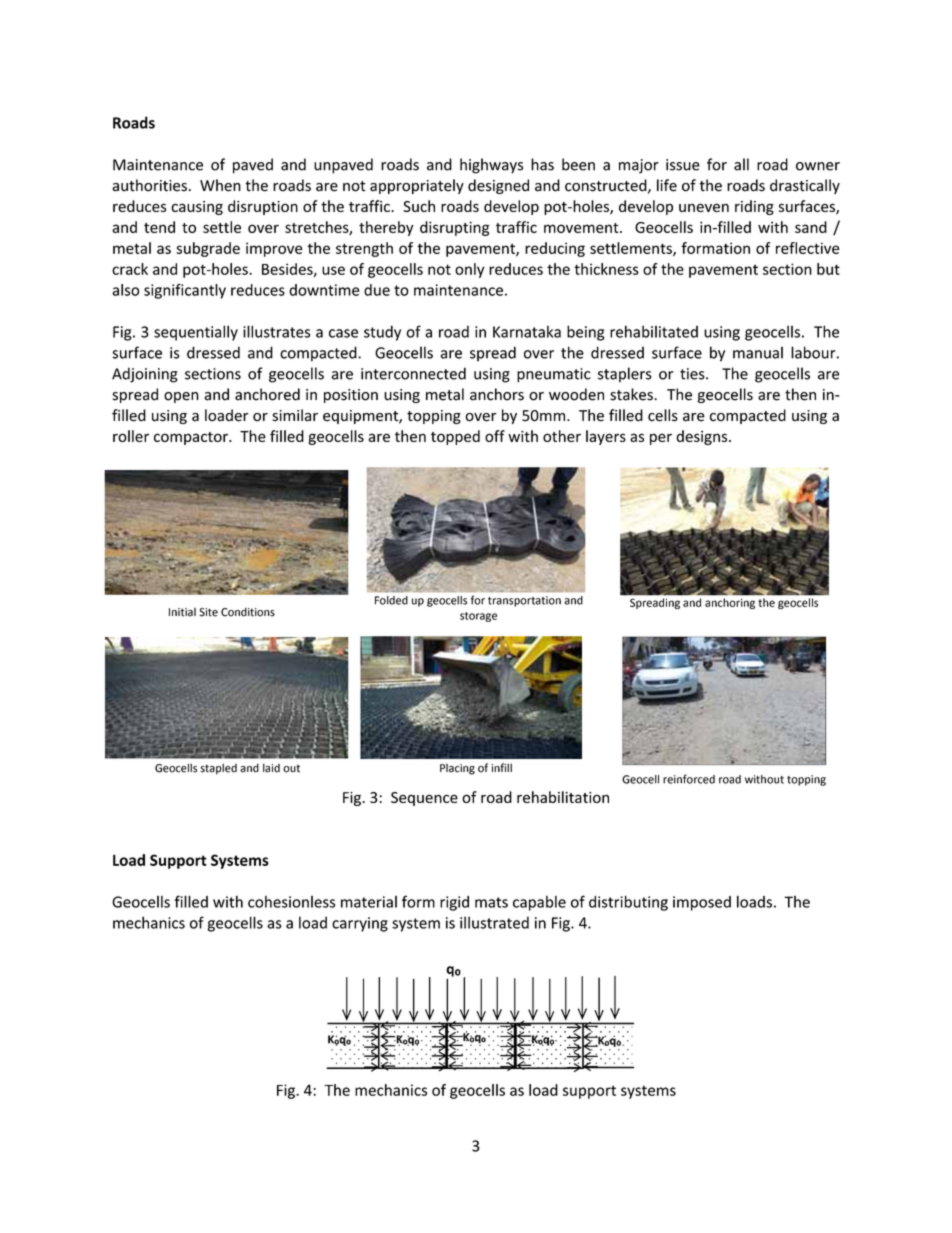 The image size is (952, 1233). I want to click on When, so click(220, 185).
